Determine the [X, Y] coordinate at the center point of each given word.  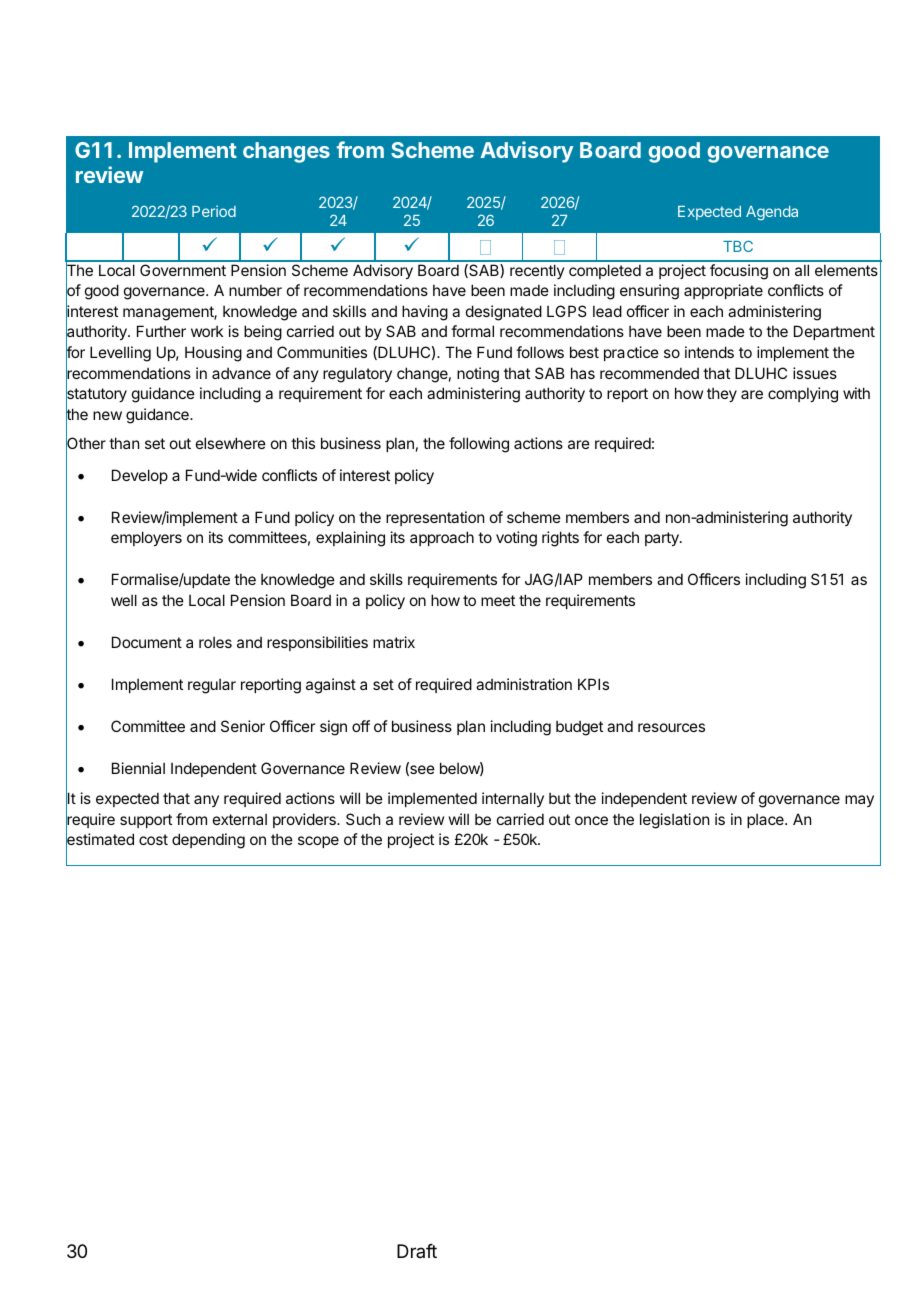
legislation [674, 821]
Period [214, 211]
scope [318, 842]
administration [524, 684]
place [766, 820]
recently [537, 271]
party [663, 539]
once [591, 820]
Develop [140, 476]
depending [208, 841]
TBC [738, 246]
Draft [417, 1251]
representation [435, 518]
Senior [243, 726]
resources [671, 727]
